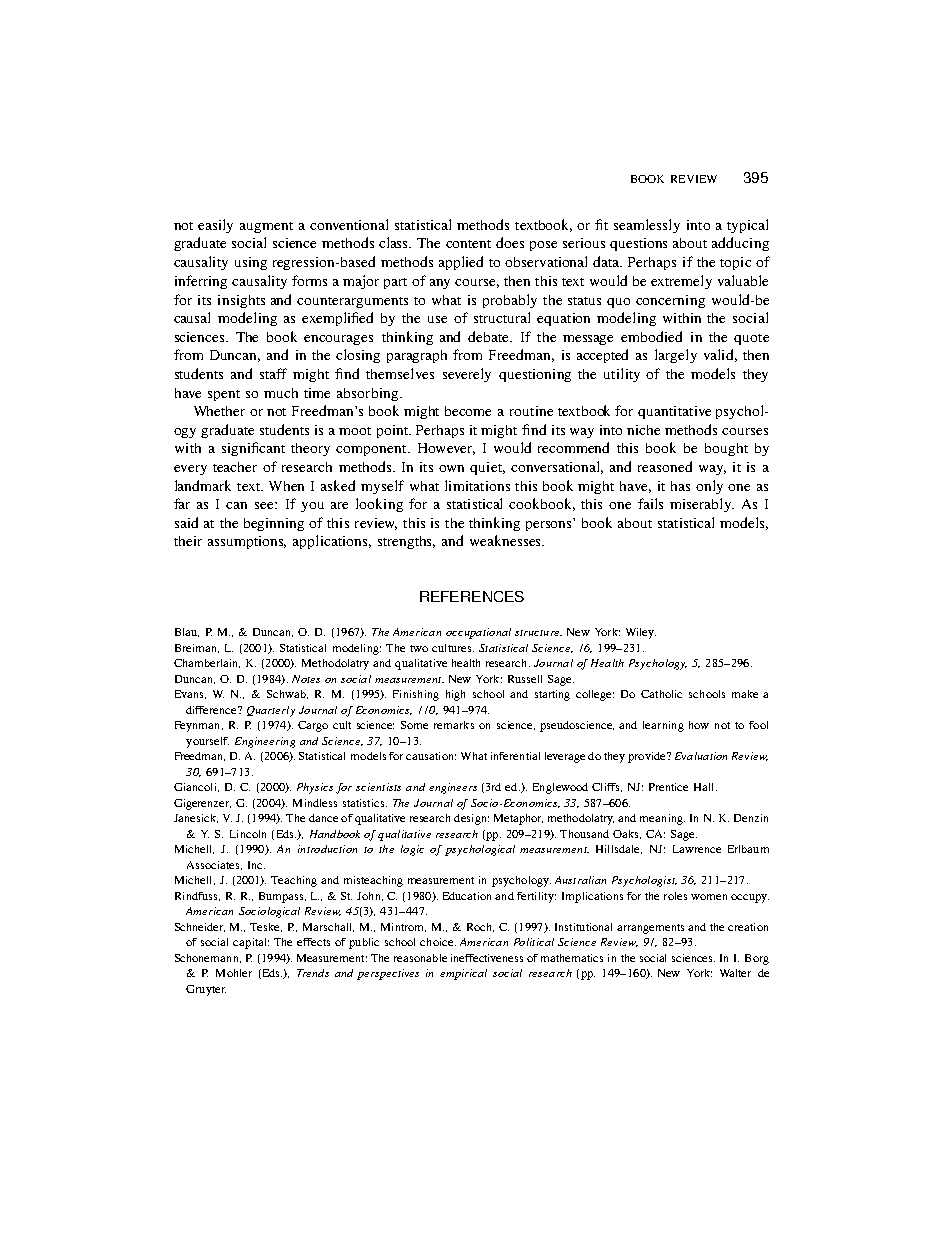 This image has height=1233, width=952. I want to click on learning, so click(663, 726).
